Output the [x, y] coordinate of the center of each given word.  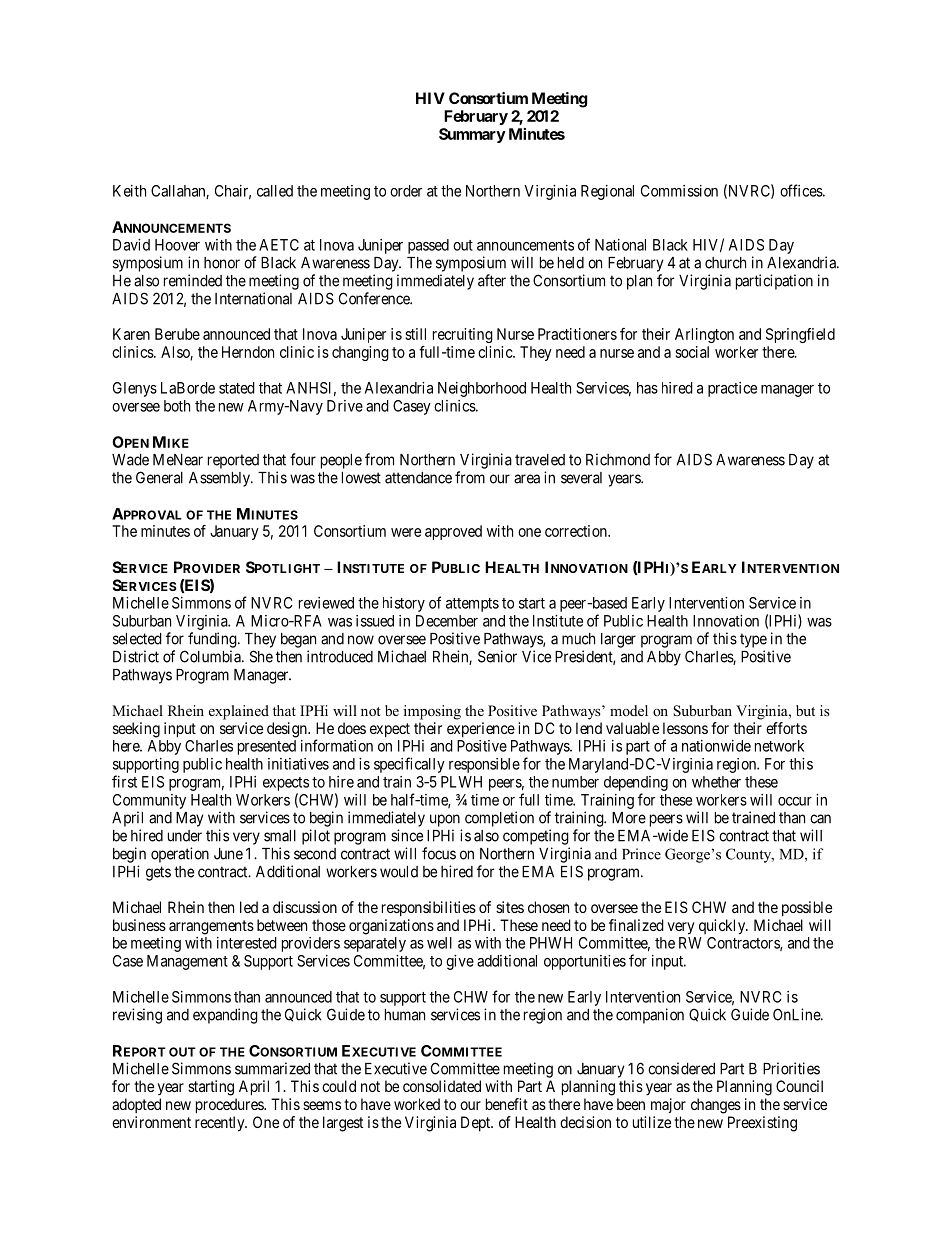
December [447, 621]
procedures [230, 1106]
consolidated [442, 1086]
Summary [472, 135]
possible [807, 908]
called [275, 191]
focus [439, 853]
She [261, 656]
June [228, 854]
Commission [679, 191]
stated [237, 388]
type [753, 640]
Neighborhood [482, 389]
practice [732, 389]
